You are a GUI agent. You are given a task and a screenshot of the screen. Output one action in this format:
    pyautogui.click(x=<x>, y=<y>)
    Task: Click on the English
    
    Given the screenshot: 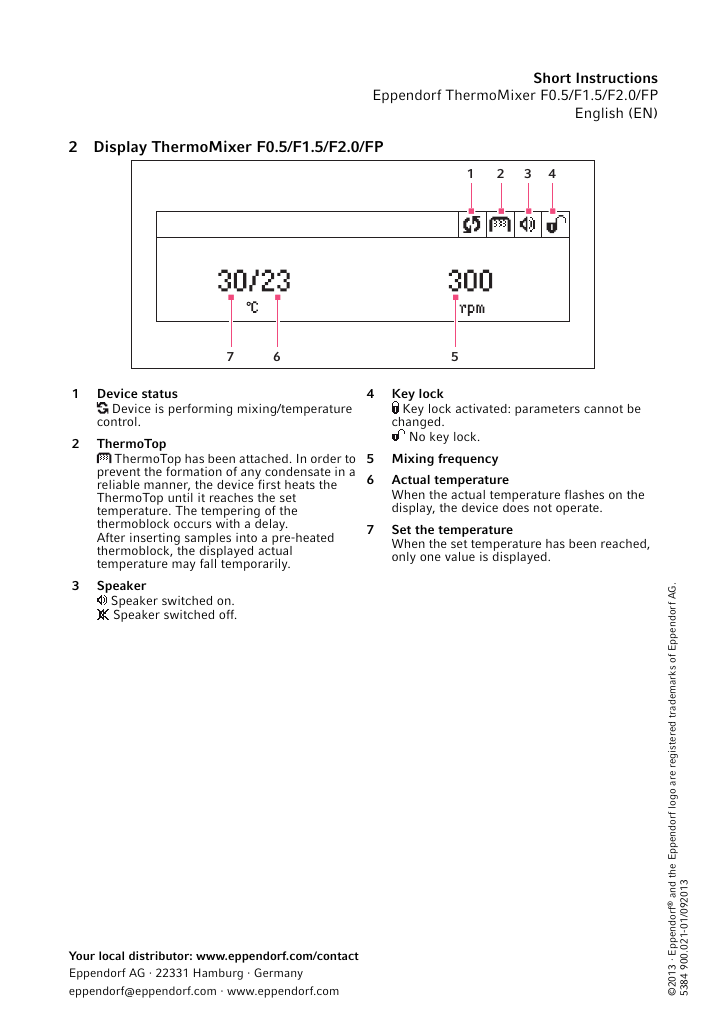 What is the action you would take?
    pyautogui.click(x=599, y=114)
